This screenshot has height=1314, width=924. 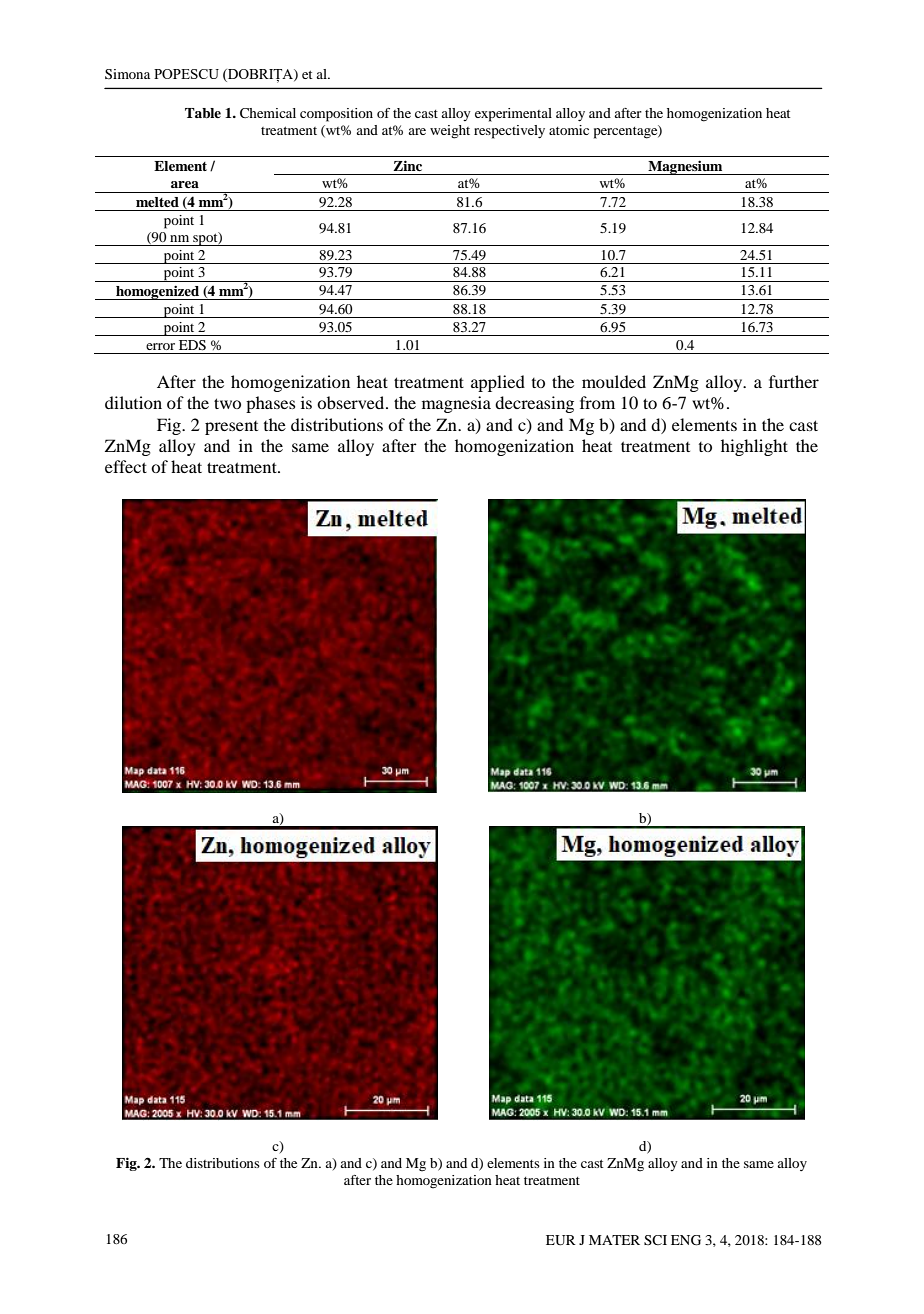 What do you see at coordinates (160, 346) in the screenshot?
I see `error` at bounding box center [160, 346].
